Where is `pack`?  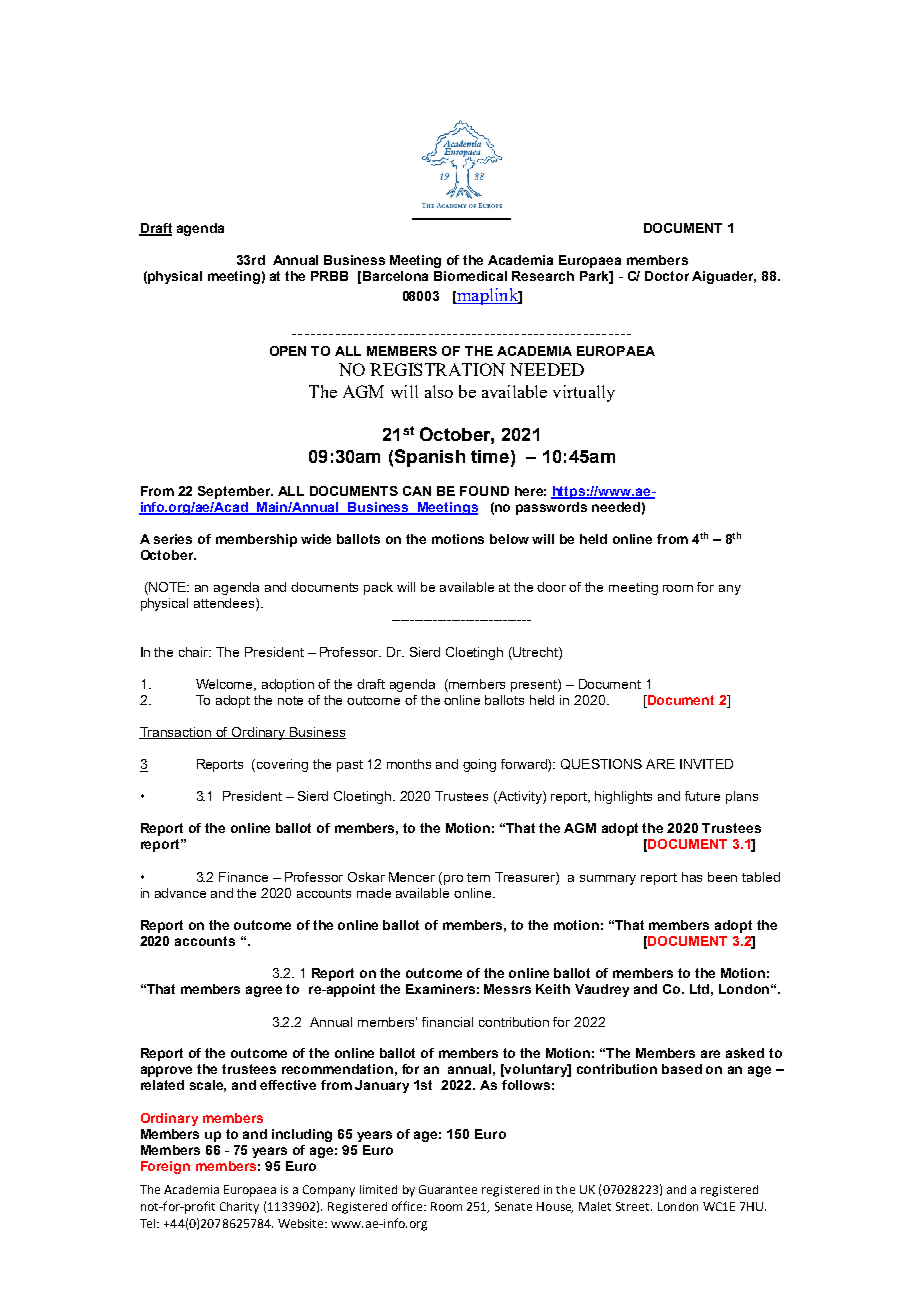
pack is located at coordinates (378, 588).
